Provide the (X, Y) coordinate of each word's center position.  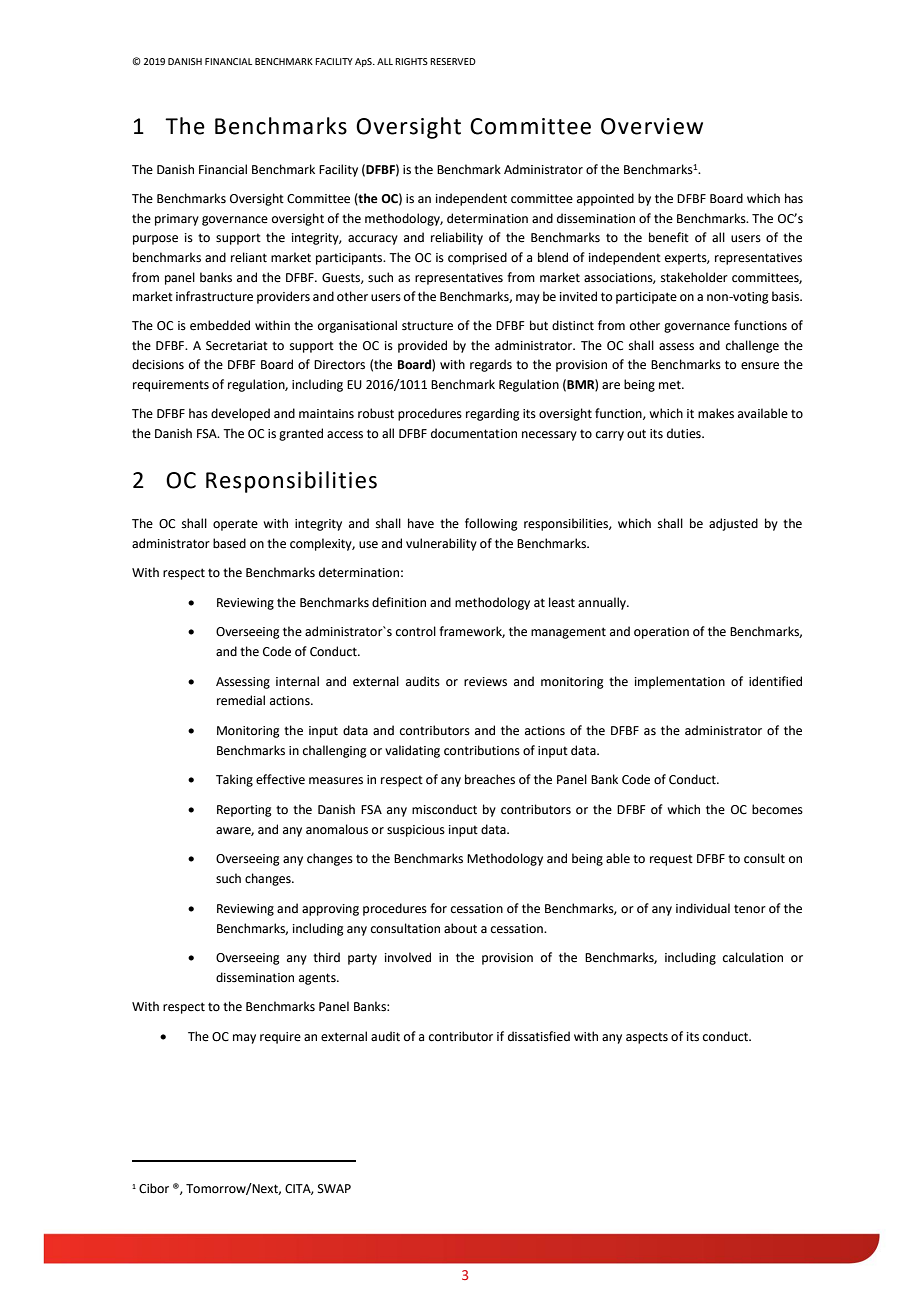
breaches (490, 779)
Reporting (244, 811)
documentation (474, 433)
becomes (777, 809)
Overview (652, 126)
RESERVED (453, 61)
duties (685, 433)
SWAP (334, 1189)
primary (177, 220)
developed (240, 414)
